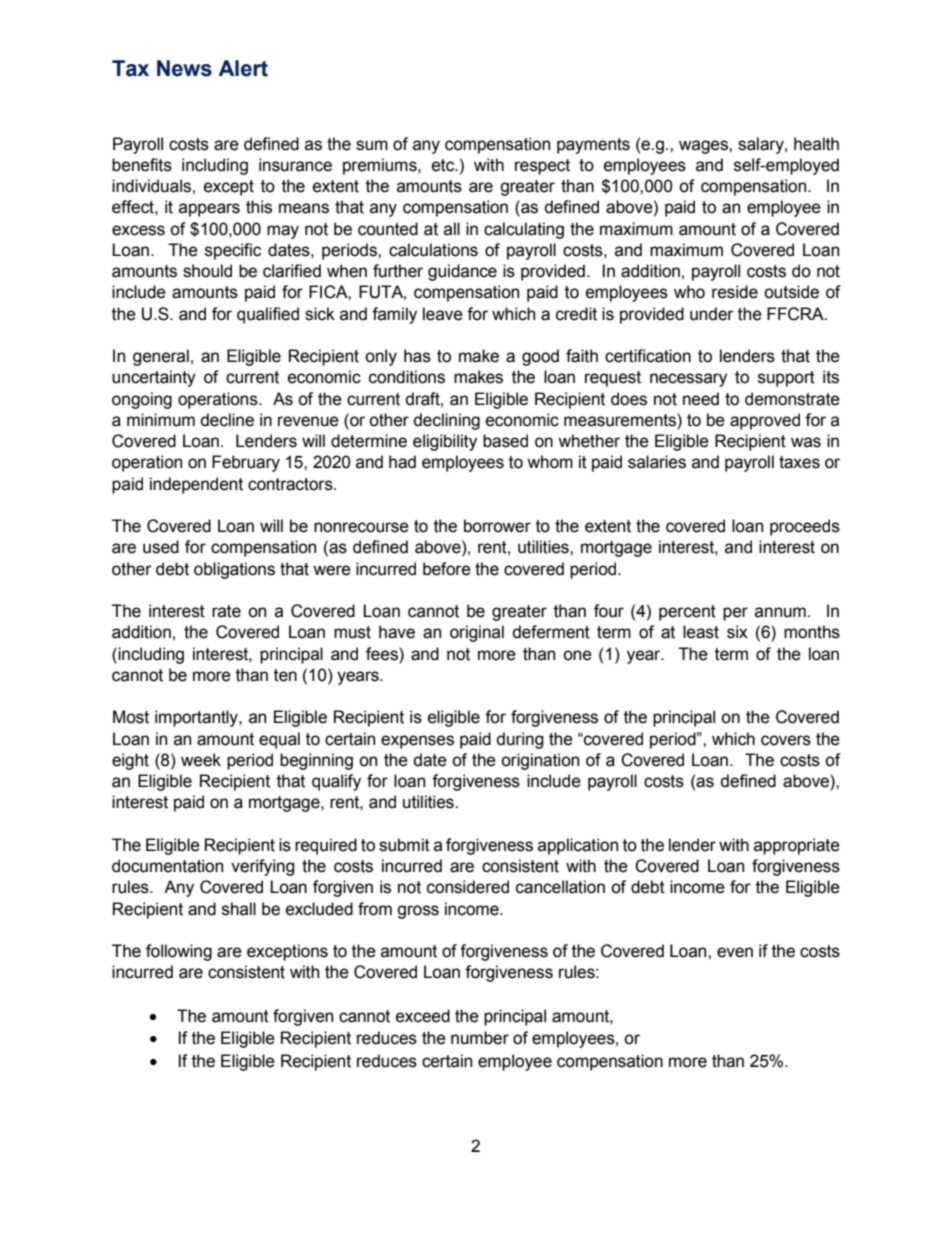 The height and width of the page is (1233, 952). I want to click on following, so click(179, 952).
